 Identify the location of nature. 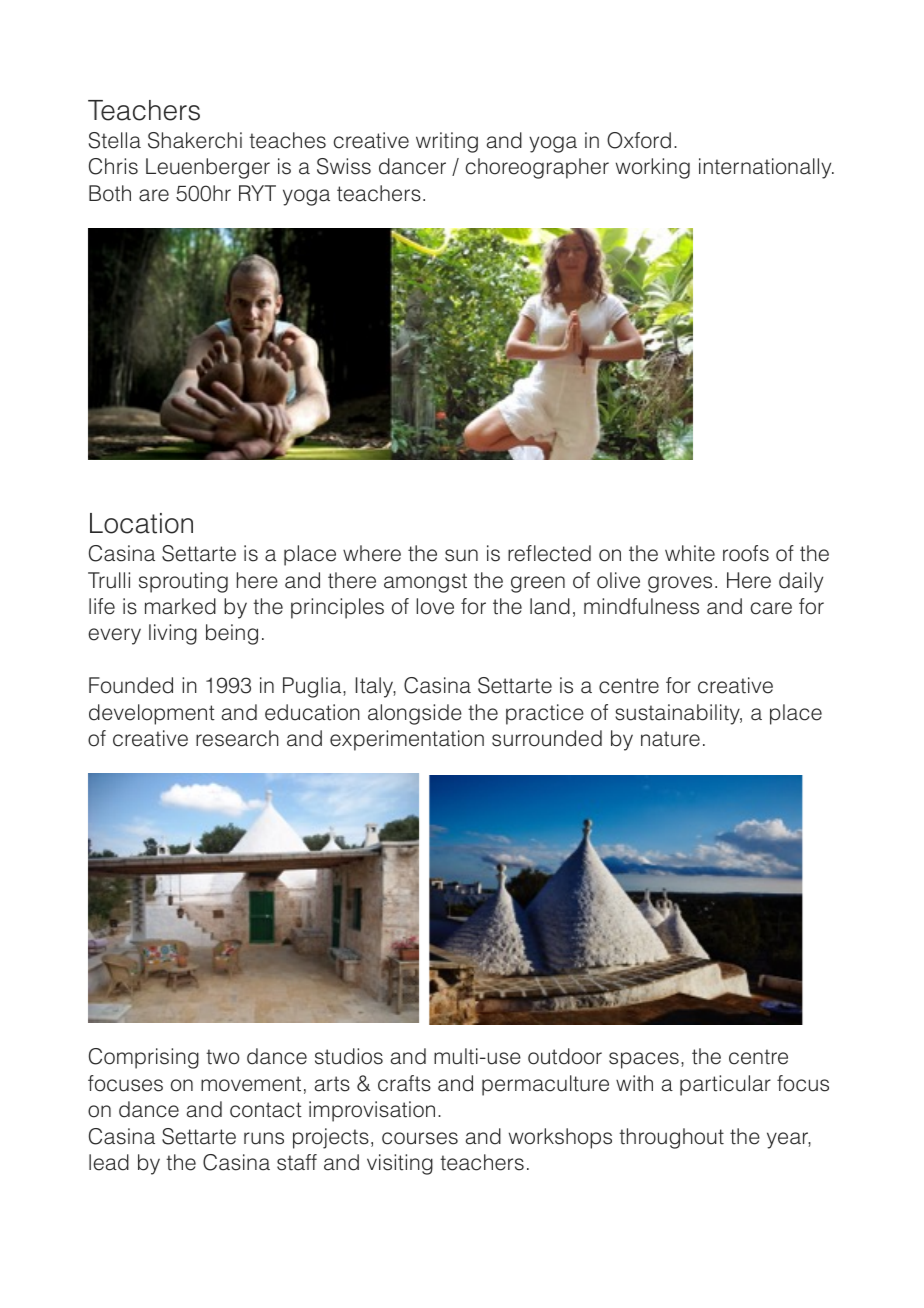
(670, 739).
